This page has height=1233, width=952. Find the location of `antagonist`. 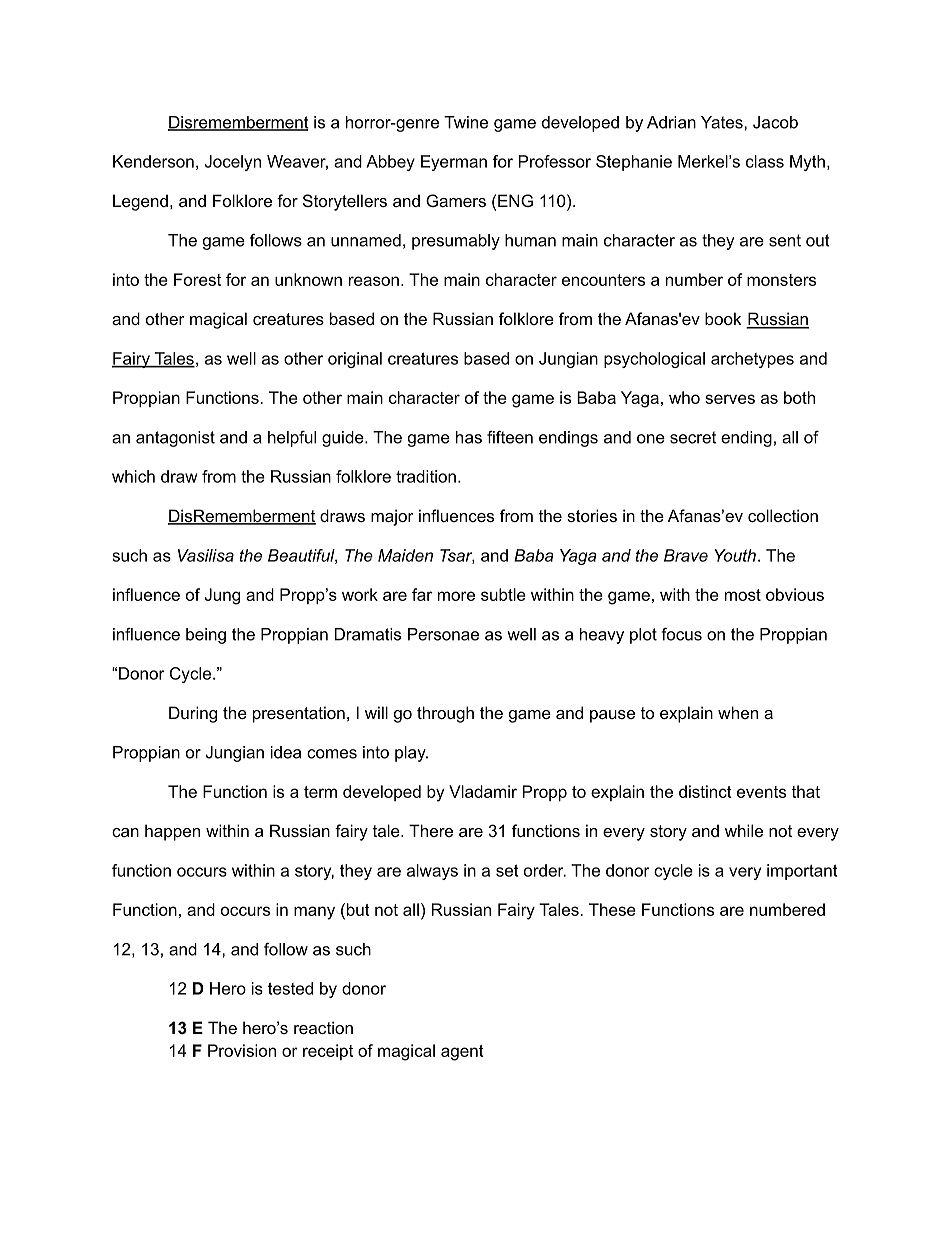

antagonist is located at coordinates (175, 439).
